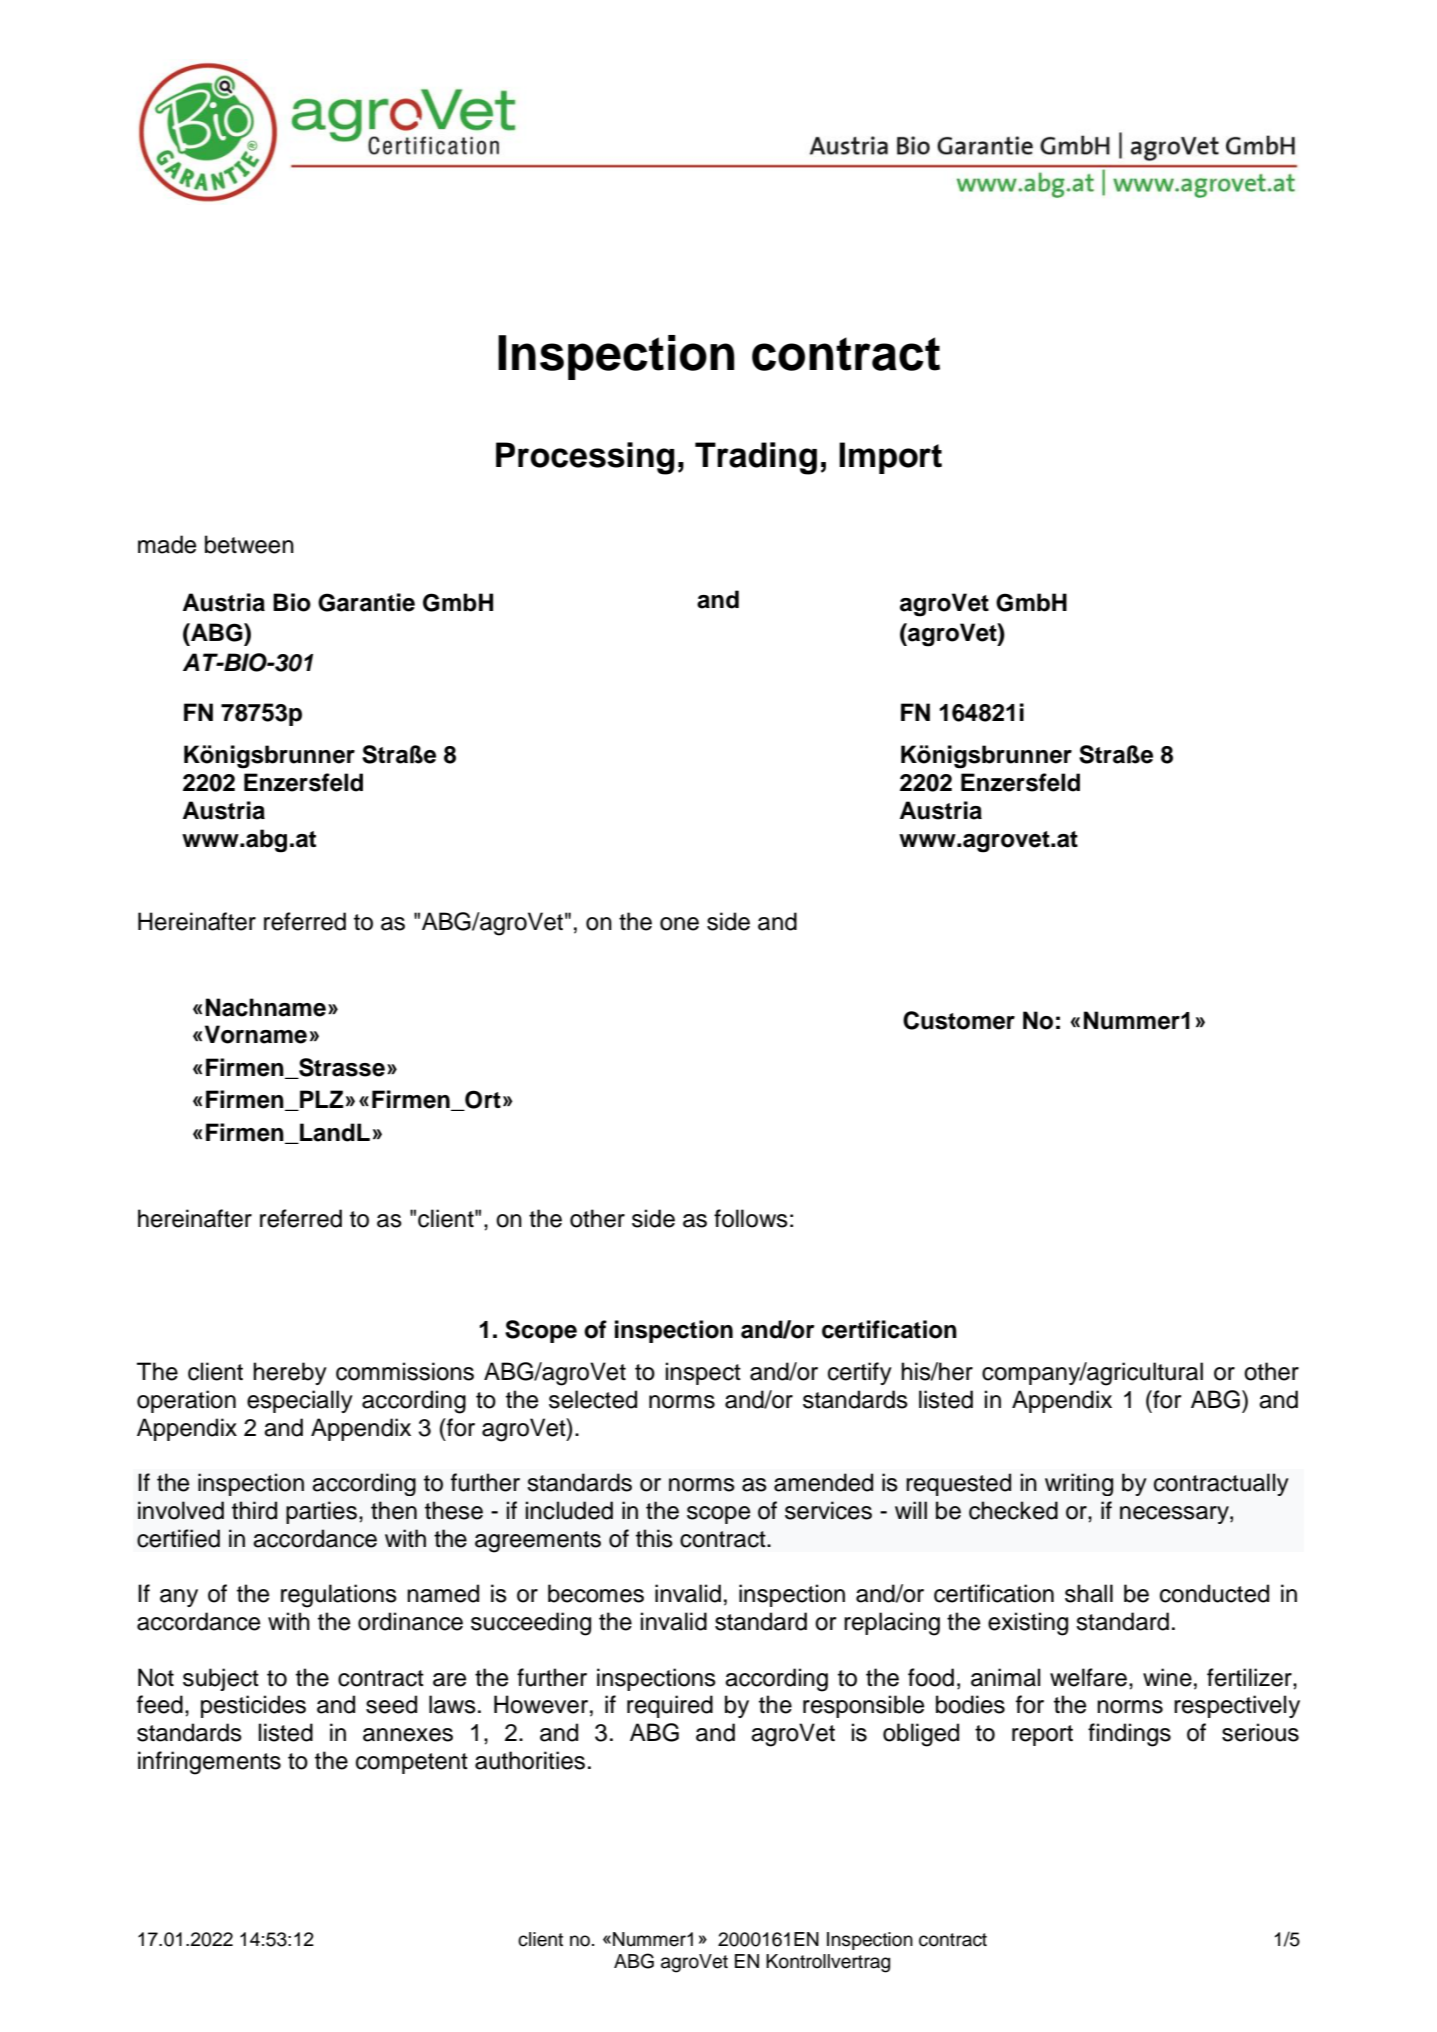  I want to click on Import, so click(890, 458).
